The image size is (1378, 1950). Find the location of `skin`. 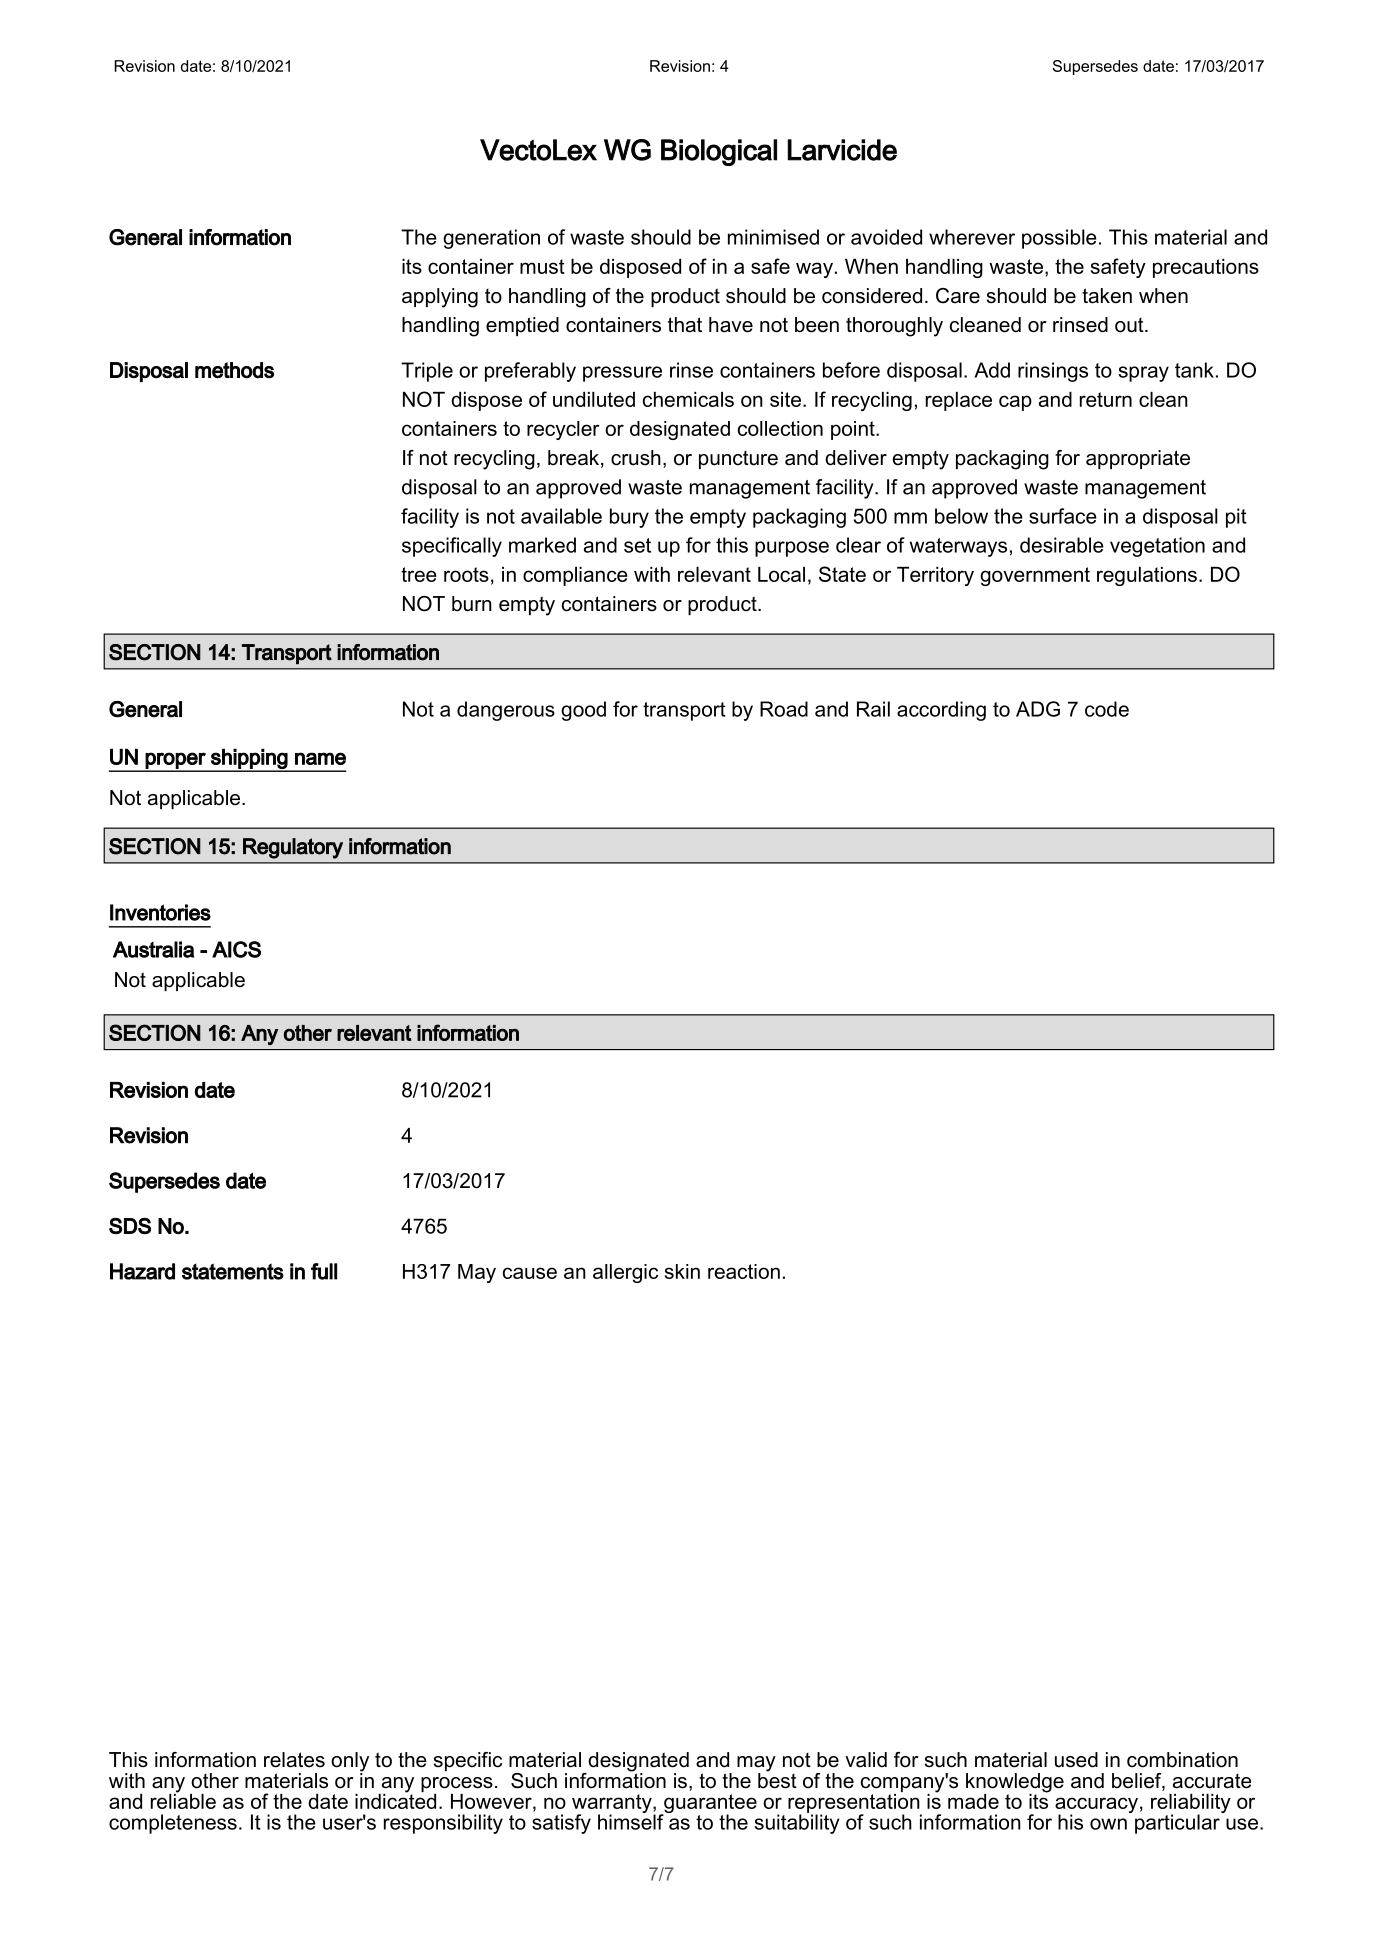

skin is located at coordinates (682, 1271).
